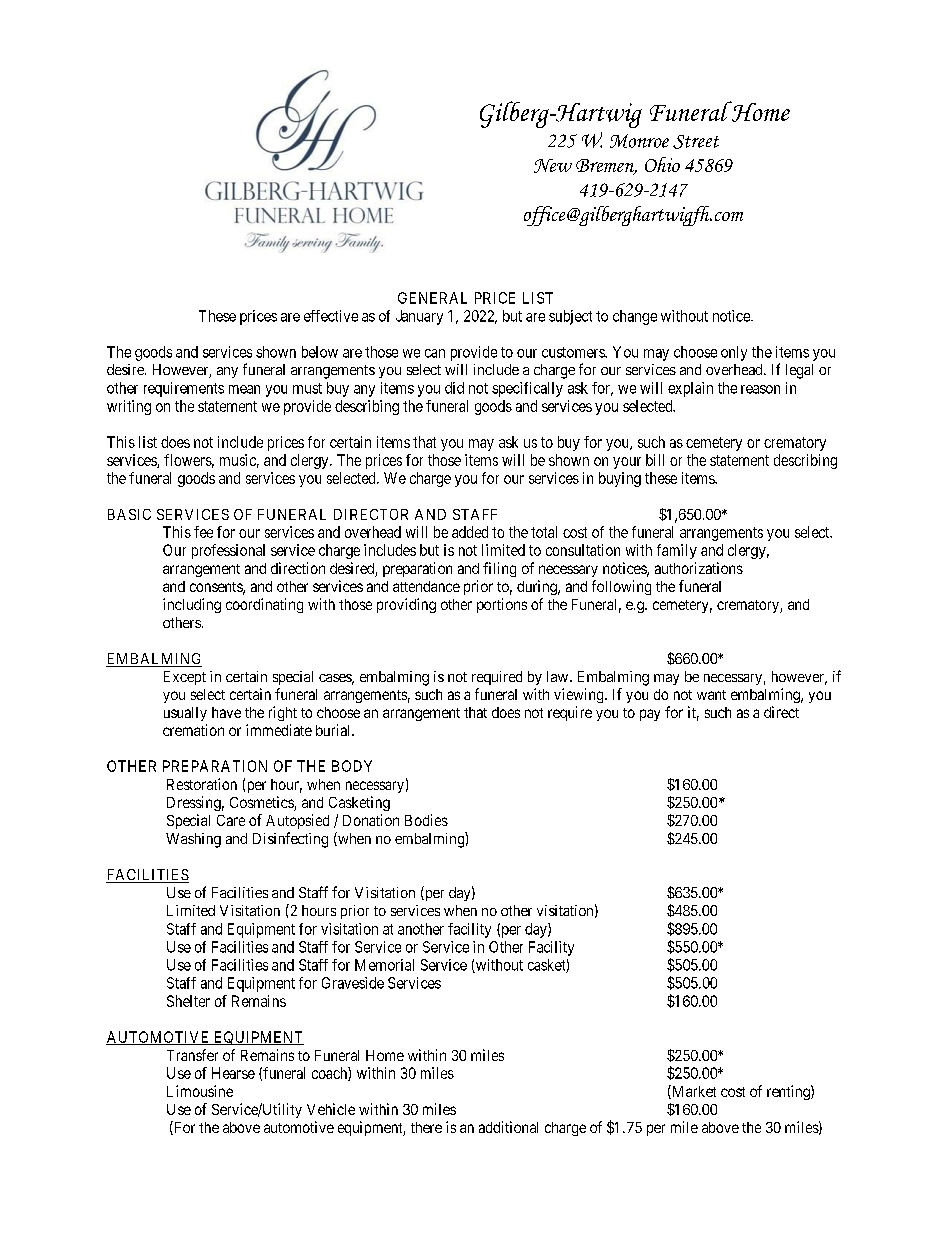 The height and width of the screenshot is (1233, 952). What do you see at coordinates (426, 820) in the screenshot?
I see `Bodies` at bounding box center [426, 820].
